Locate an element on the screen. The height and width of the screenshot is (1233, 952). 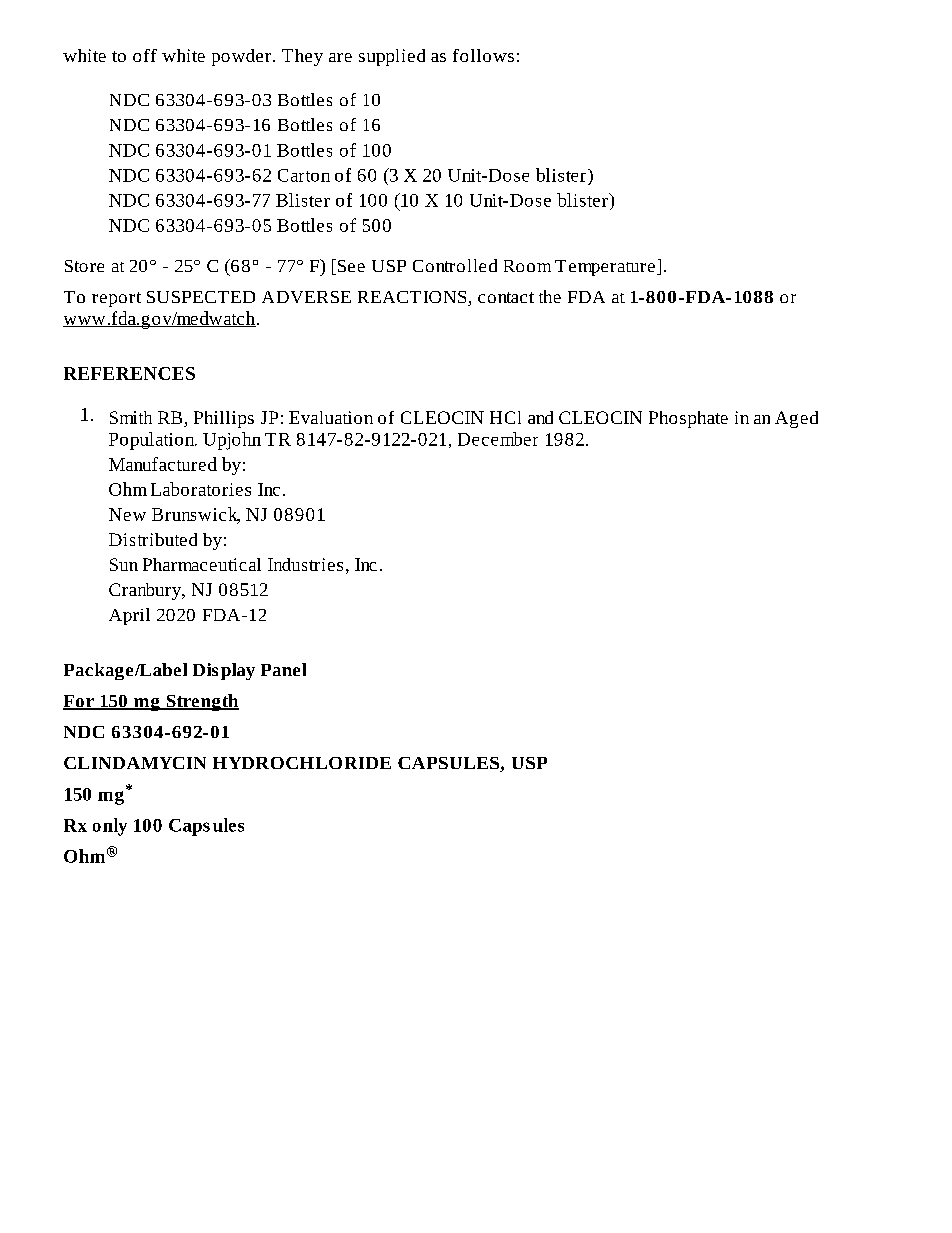
Industries is located at coordinates (305, 564).
